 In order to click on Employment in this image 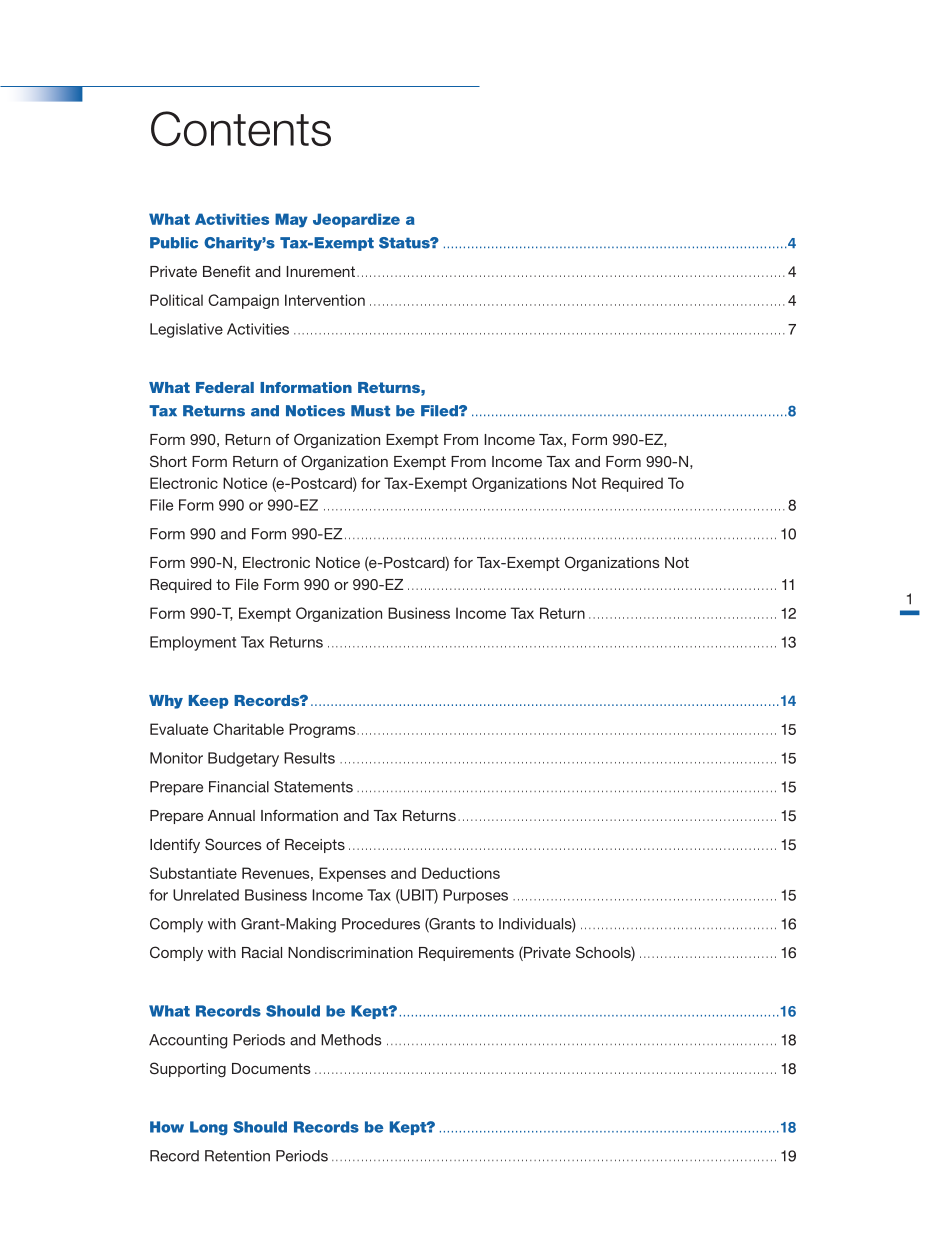, I will do `click(193, 643)`.
